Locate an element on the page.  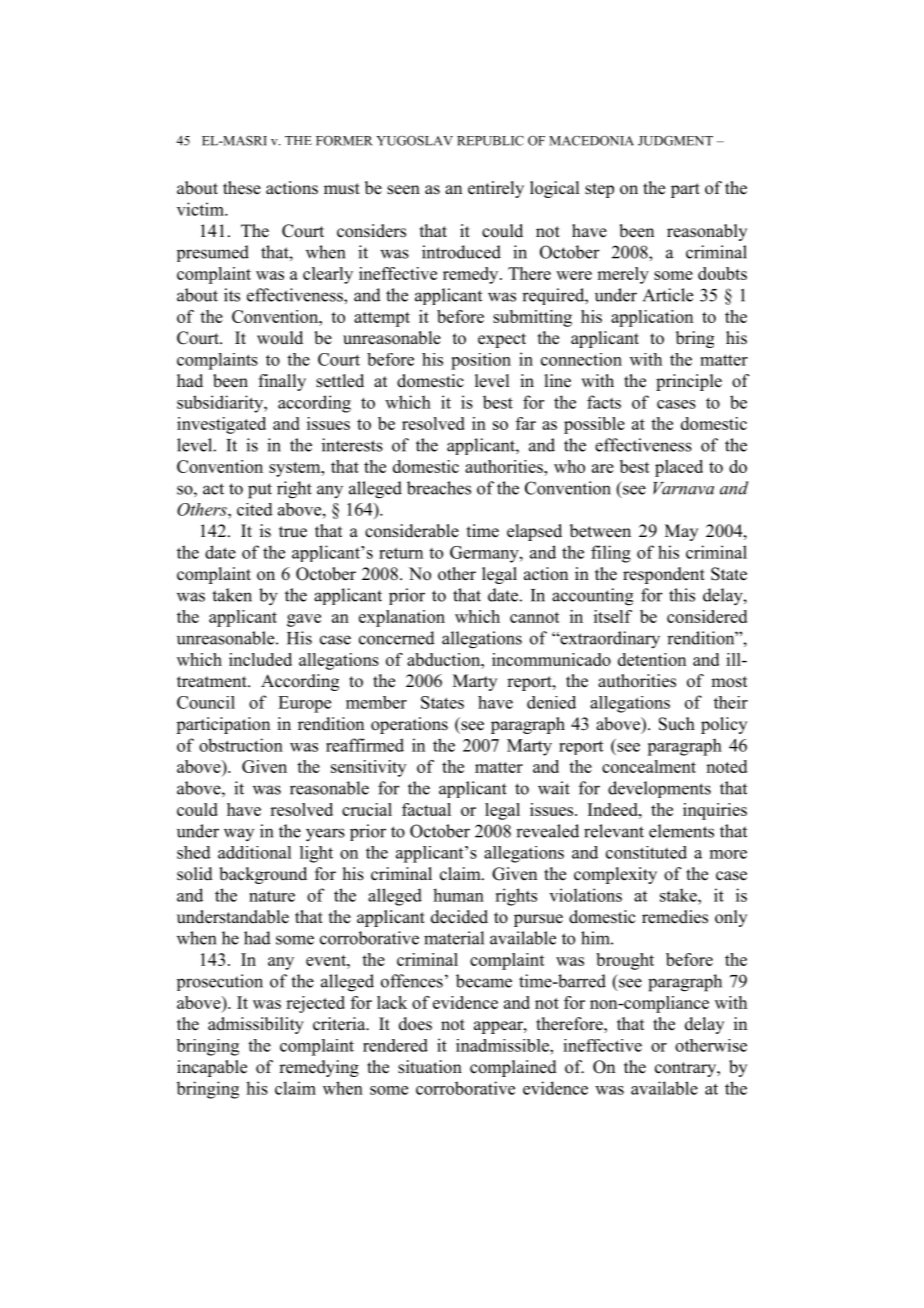
this is located at coordinates (682, 595).
